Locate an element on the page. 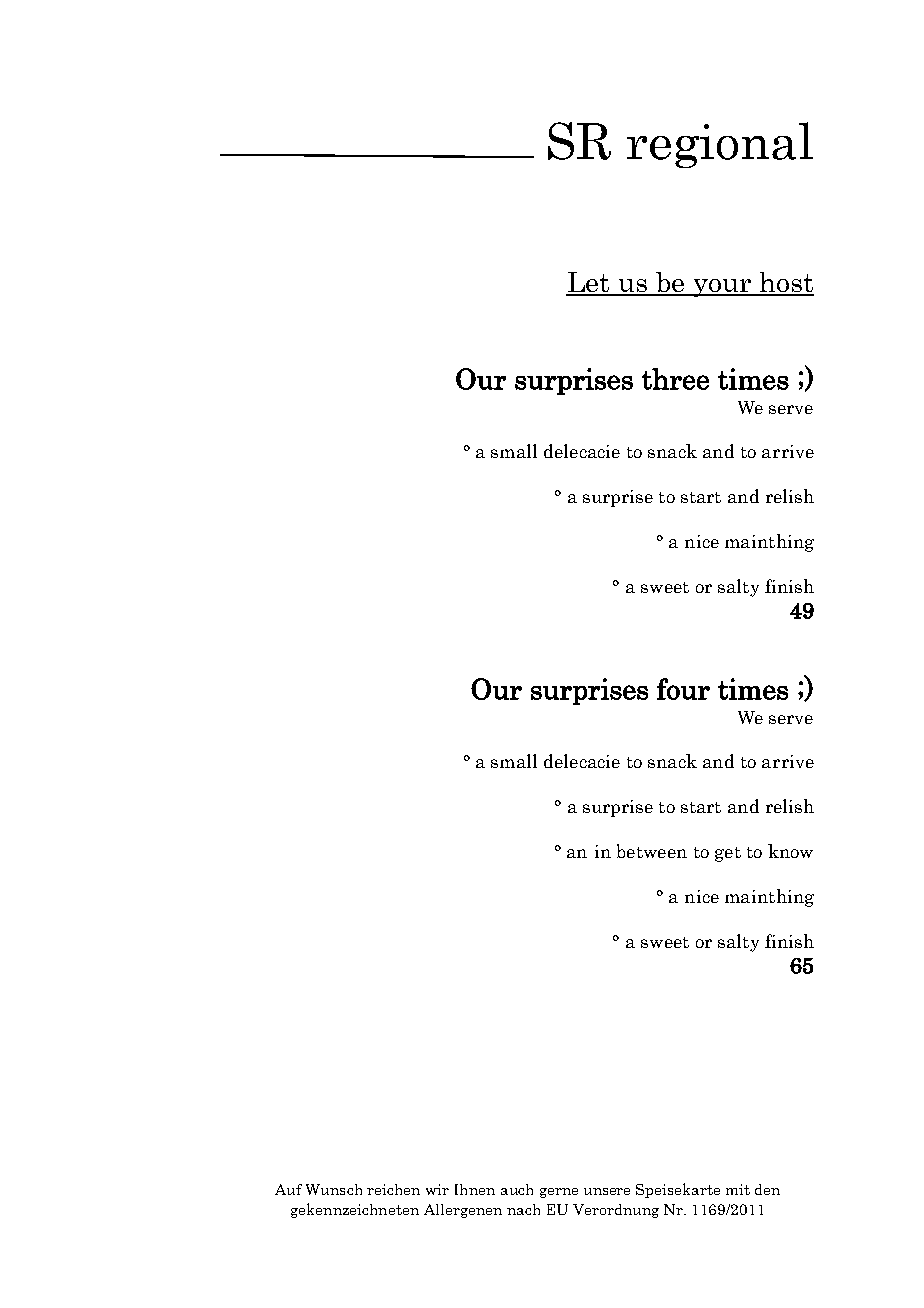 The image size is (924, 1308). den is located at coordinates (767, 1189).
